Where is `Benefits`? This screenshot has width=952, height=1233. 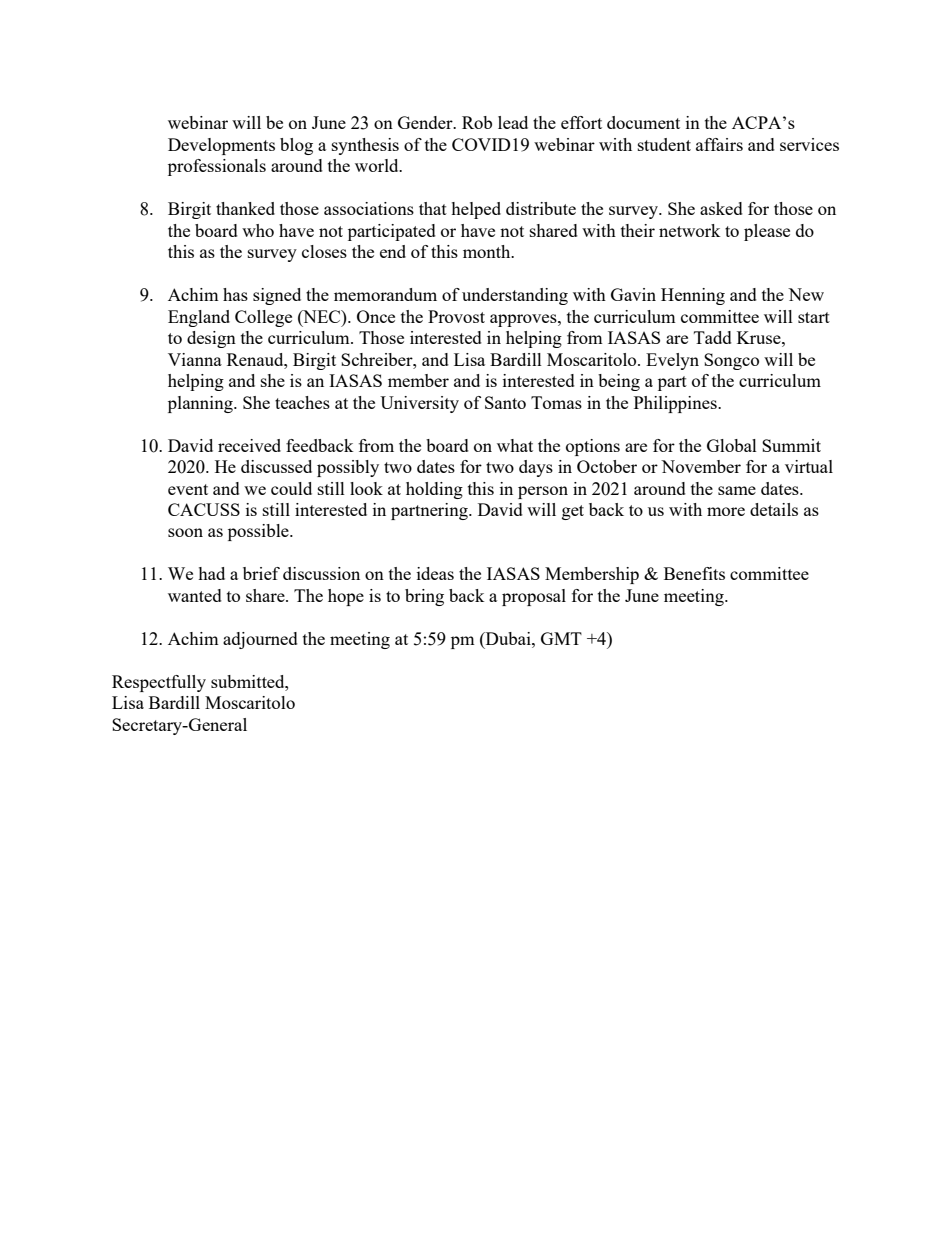
Benefits is located at coordinates (694, 573).
